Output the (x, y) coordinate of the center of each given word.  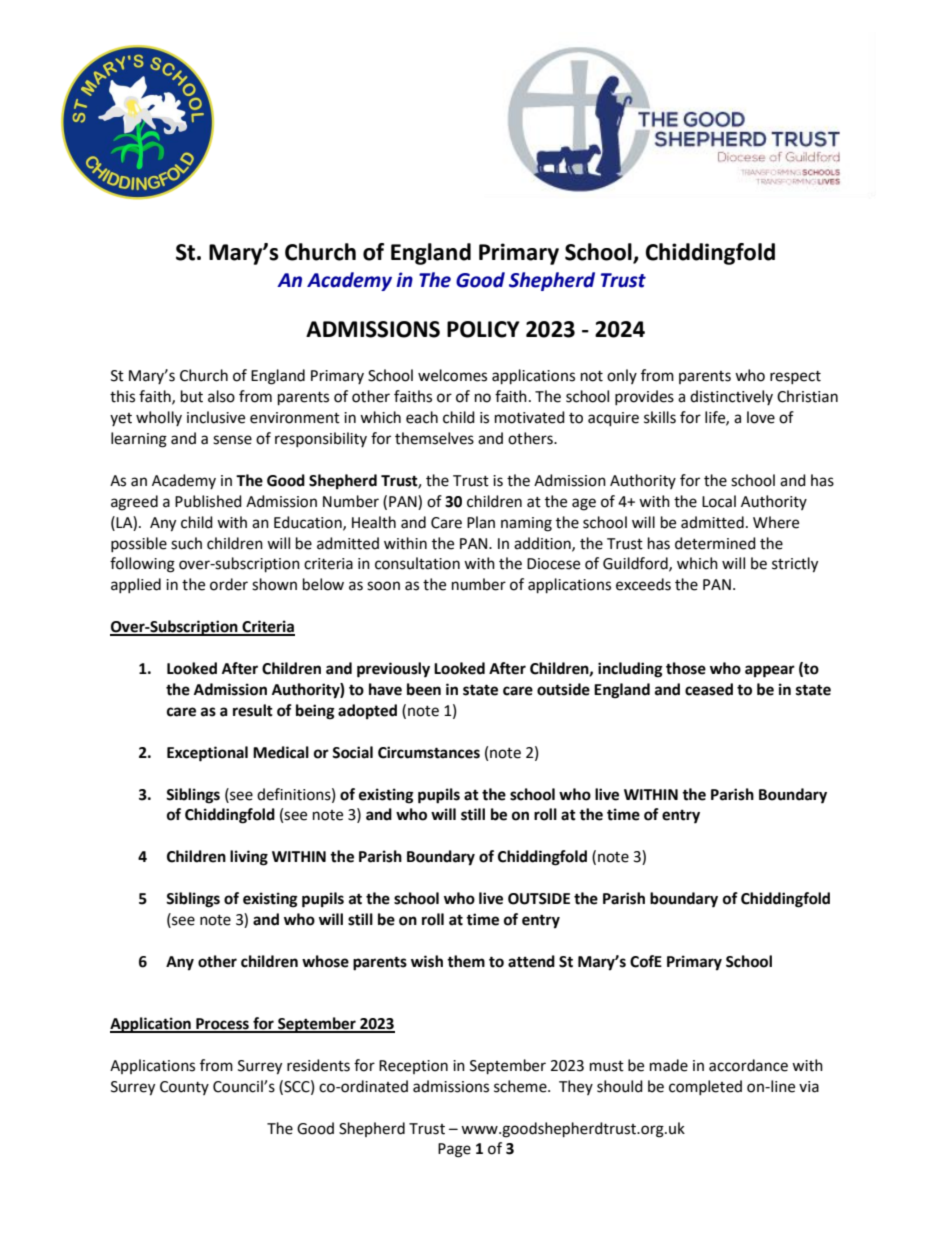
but (192, 396)
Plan (481, 522)
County (184, 1088)
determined (715, 543)
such (186, 543)
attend (531, 961)
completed (705, 1087)
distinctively (731, 397)
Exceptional (207, 754)
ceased (709, 689)
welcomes (452, 375)
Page (454, 1150)
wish (427, 961)
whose (325, 961)
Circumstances (429, 752)
